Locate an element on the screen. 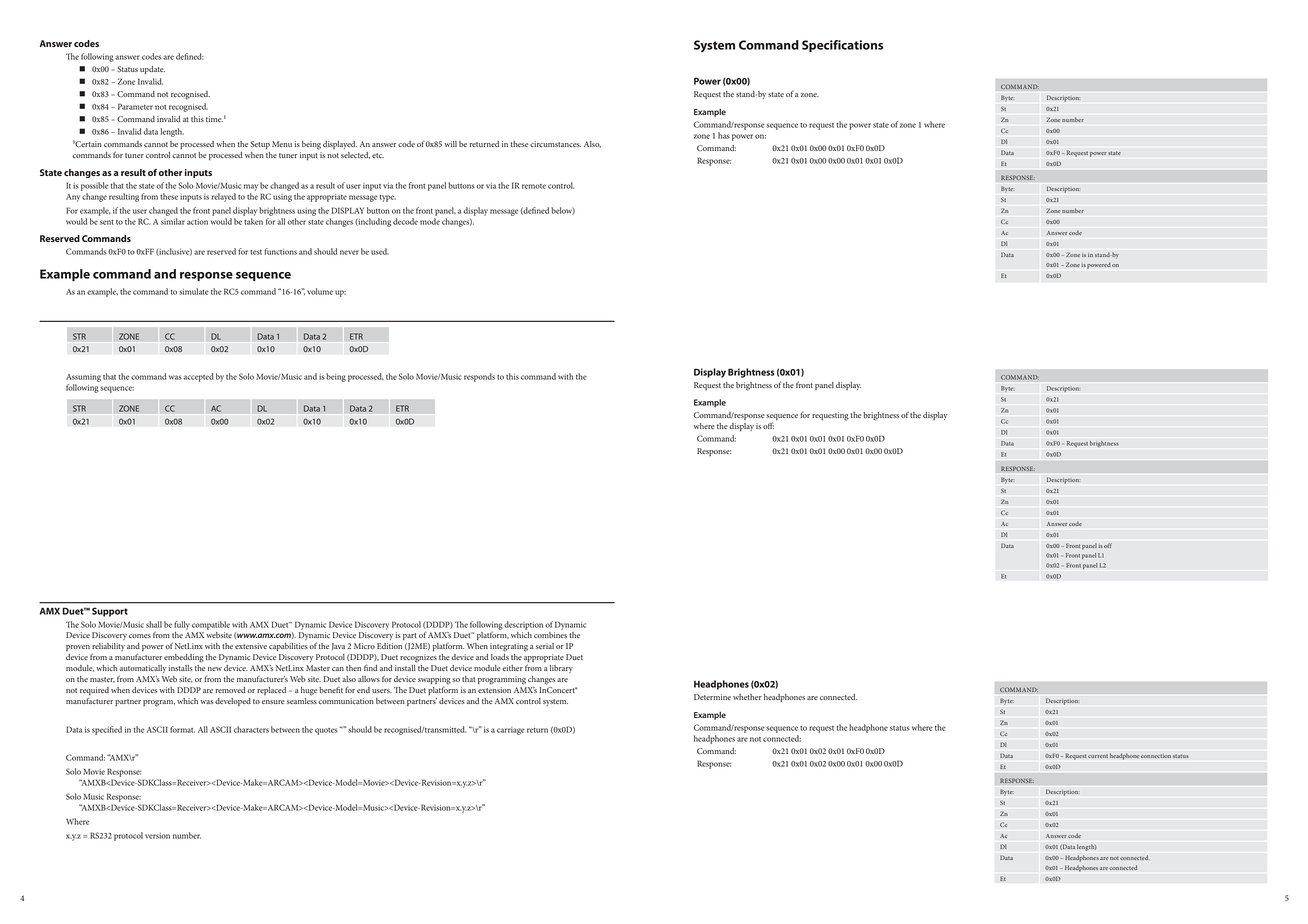 The image size is (1308, 924). remote is located at coordinates (534, 186).
